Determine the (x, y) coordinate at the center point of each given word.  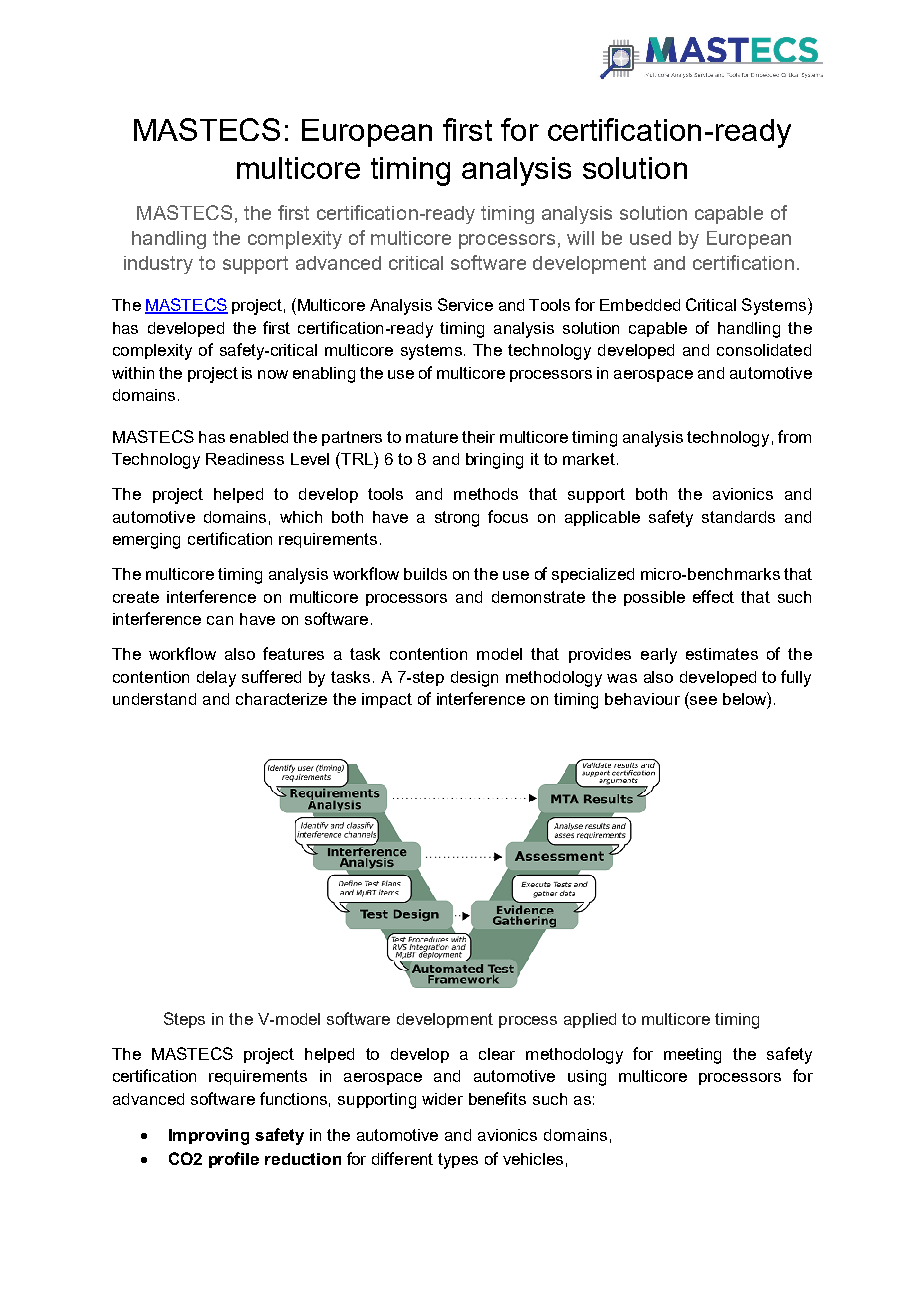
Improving (209, 1137)
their (478, 437)
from (794, 436)
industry (158, 265)
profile (234, 1160)
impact (387, 700)
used (650, 238)
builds (425, 574)
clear (497, 1054)
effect (713, 596)
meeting (692, 1056)
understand (154, 699)
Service (465, 304)
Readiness (245, 459)
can (220, 620)
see (703, 700)
